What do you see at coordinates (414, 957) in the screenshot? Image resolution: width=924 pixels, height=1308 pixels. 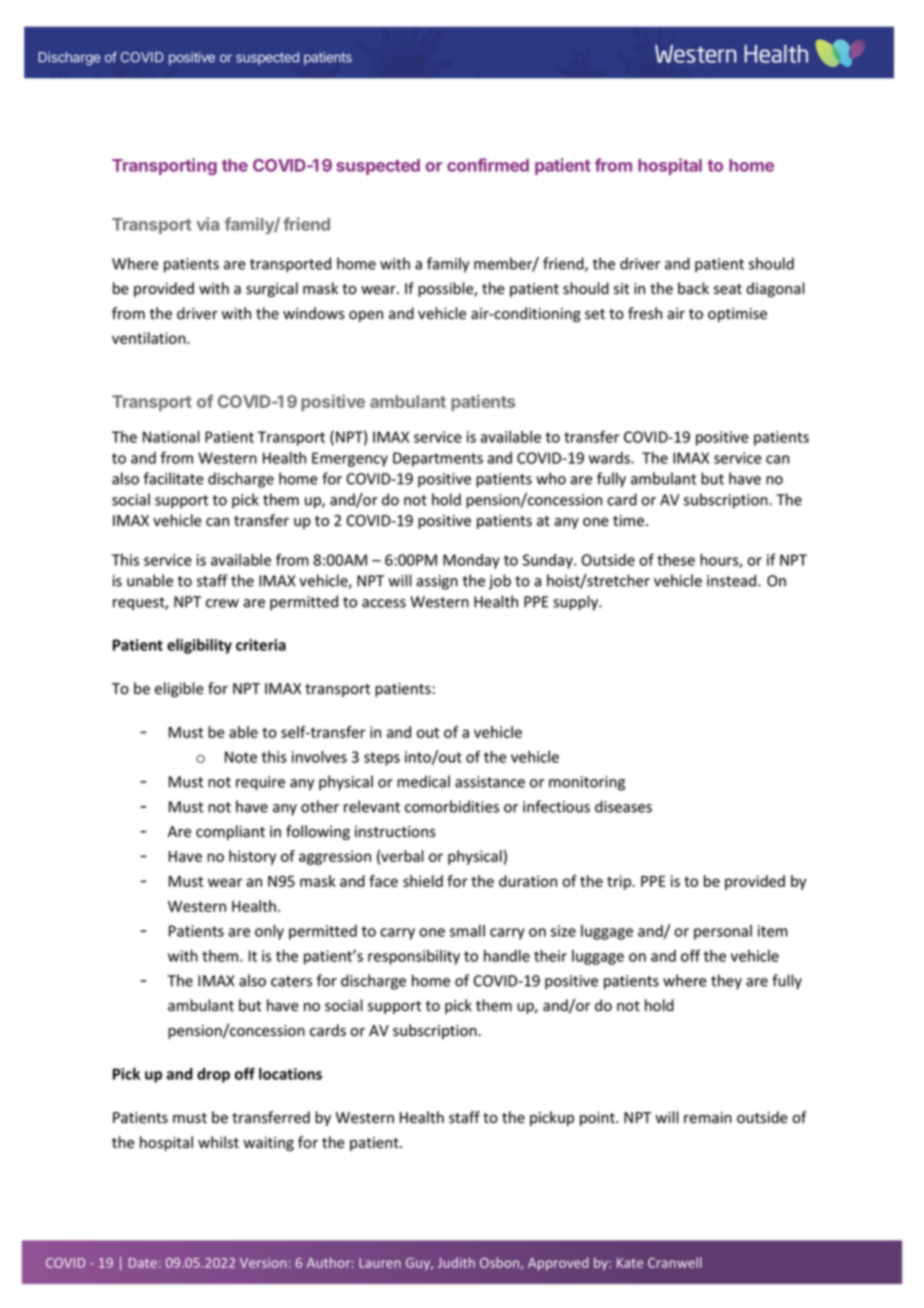 I see `responsibility` at bounding box center [414, 957].
